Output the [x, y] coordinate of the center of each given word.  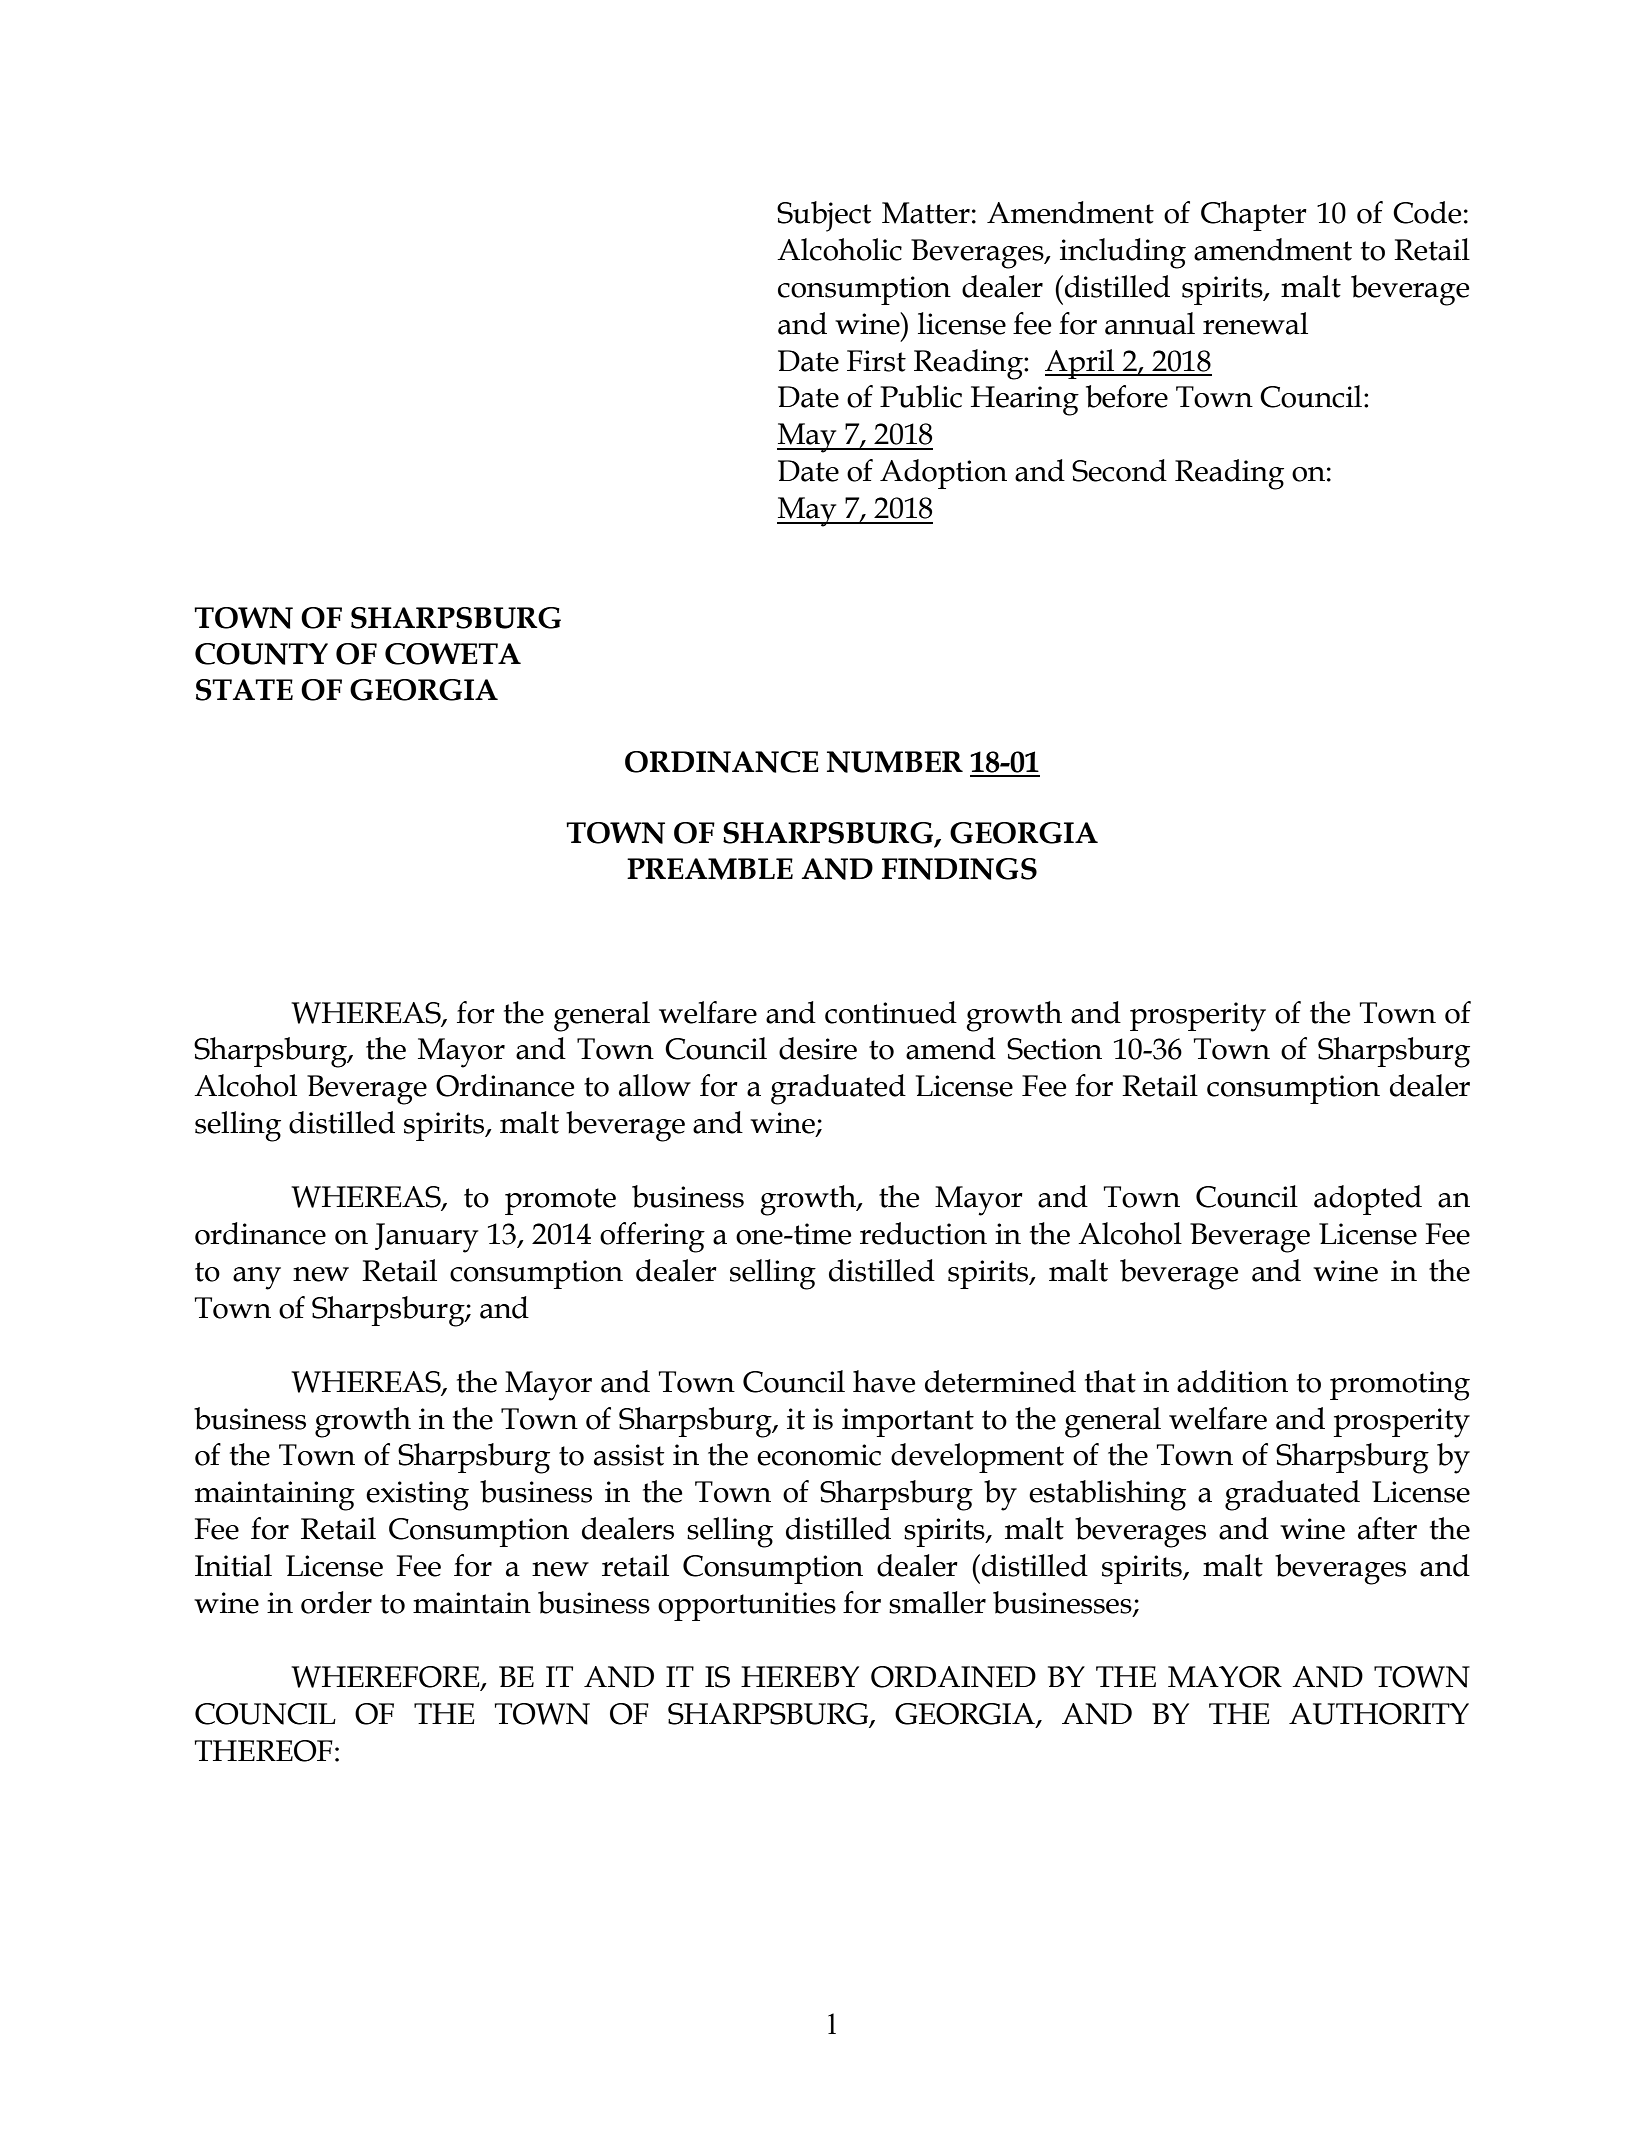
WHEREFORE [386, 1678]
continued [891, 1012]
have [884, 1381]
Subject [824, 216]
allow [655, 1085]
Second [1119, 470]
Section [1054, 1049]
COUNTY [261, 654]
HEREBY [800, 1676]
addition [1232, 1381]
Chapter [1254, 216]
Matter [926, 213]
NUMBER [895, 762]
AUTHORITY [1379, 1714]
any [257, 1278]
